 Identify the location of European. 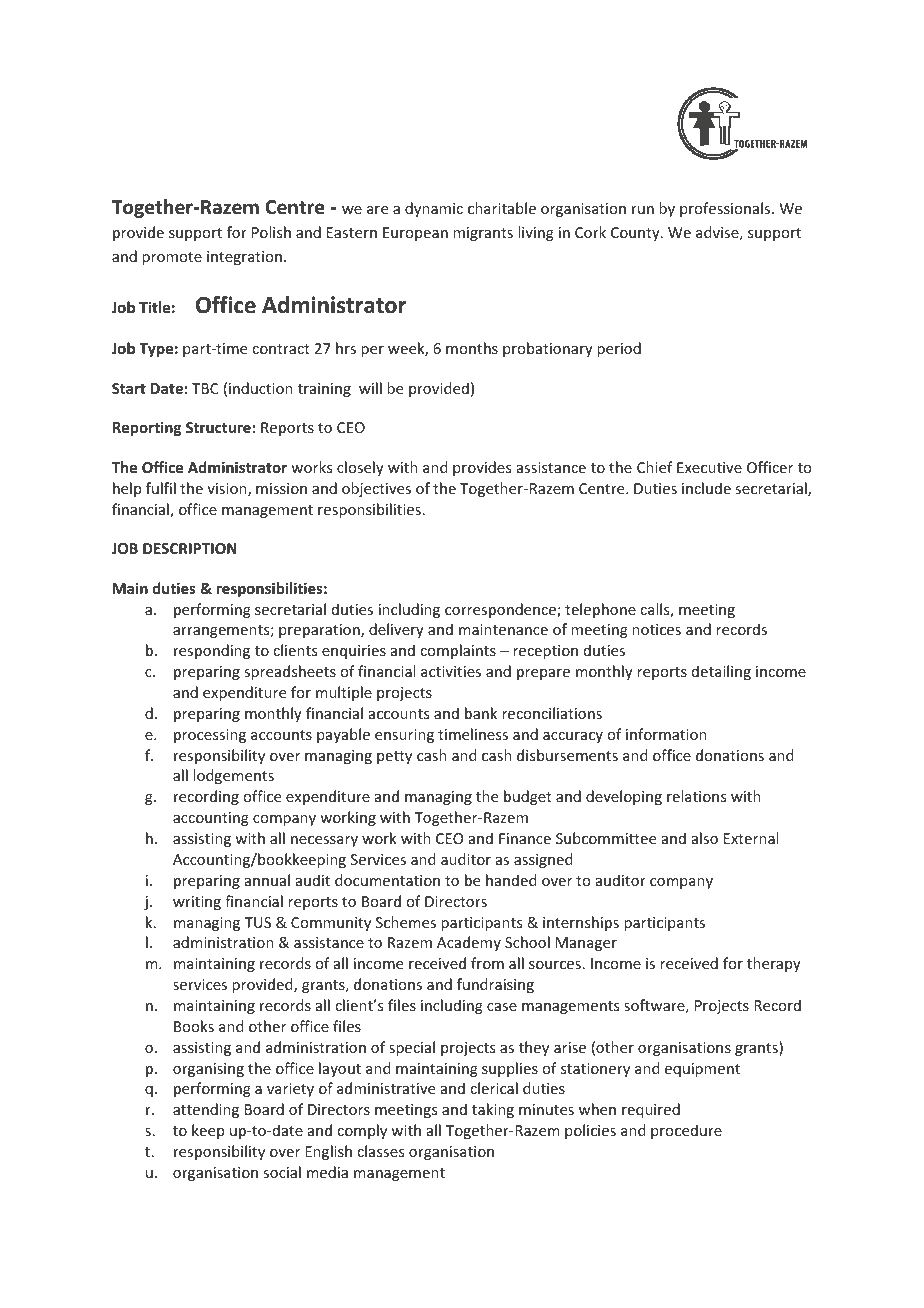
(415, 234).
